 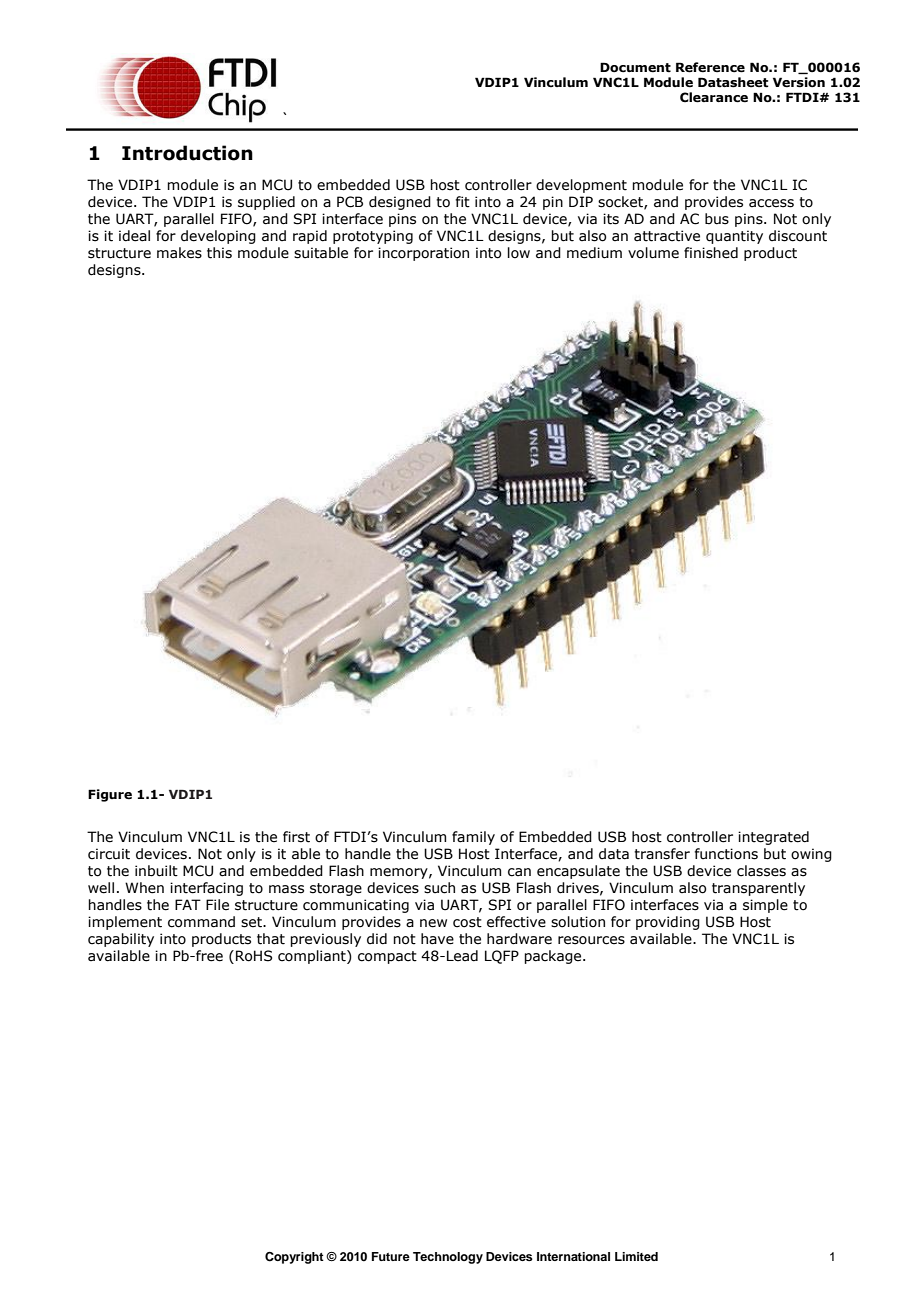 I want to click on Copyright, so click(x=294, y=1258).
